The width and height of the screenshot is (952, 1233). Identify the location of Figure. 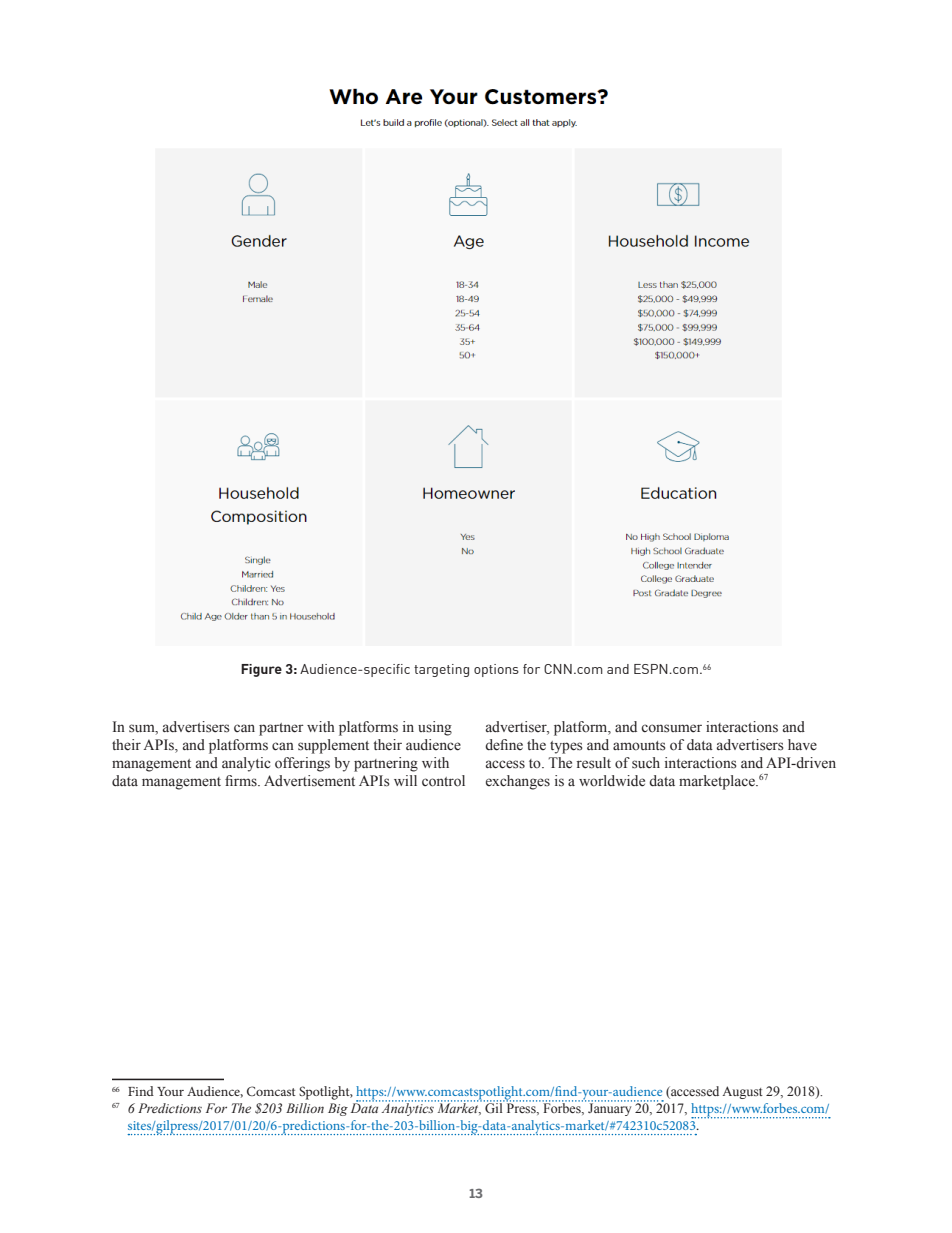
(261, 670).
